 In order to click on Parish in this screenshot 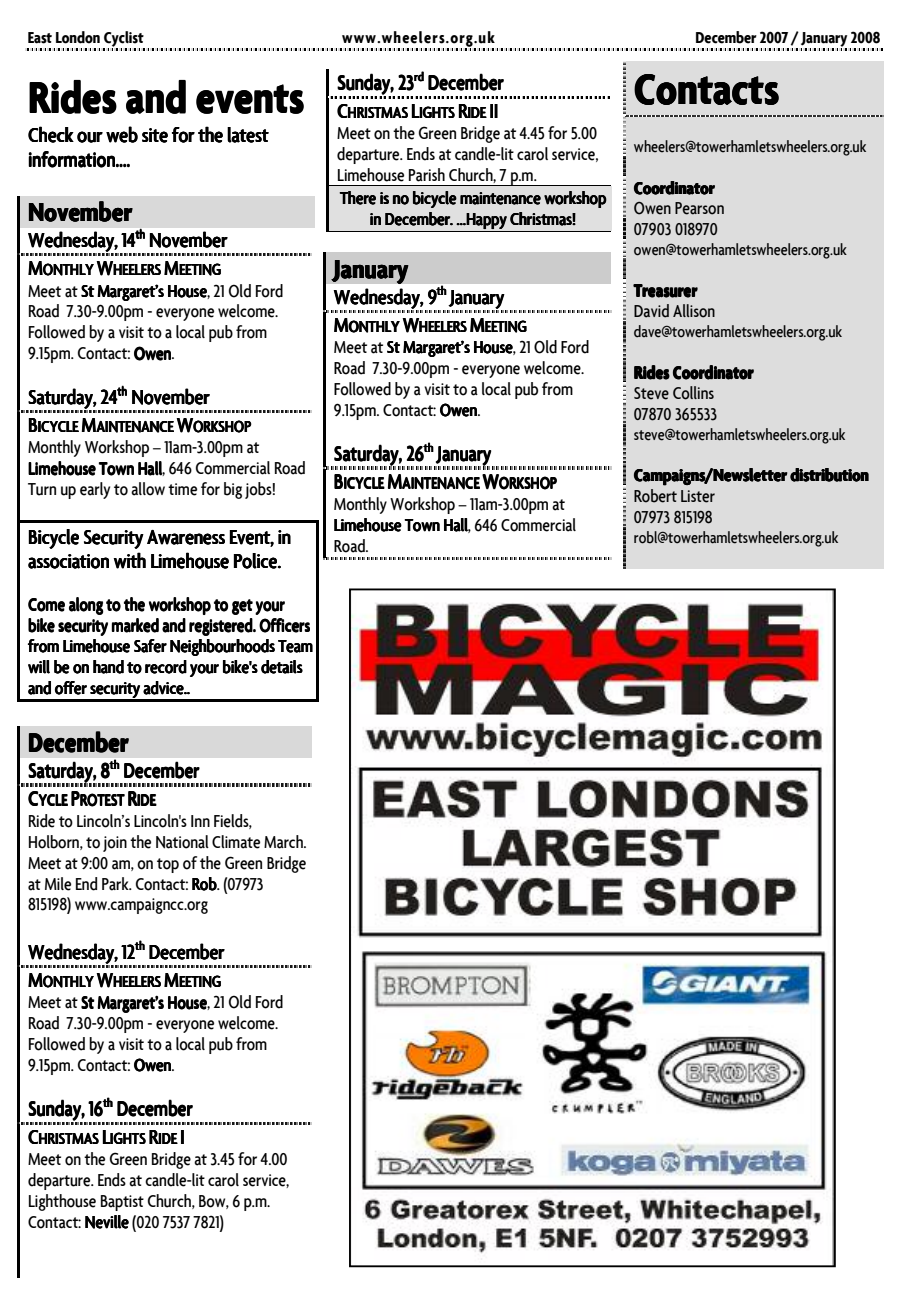, I will do `click(427, 175)`.
